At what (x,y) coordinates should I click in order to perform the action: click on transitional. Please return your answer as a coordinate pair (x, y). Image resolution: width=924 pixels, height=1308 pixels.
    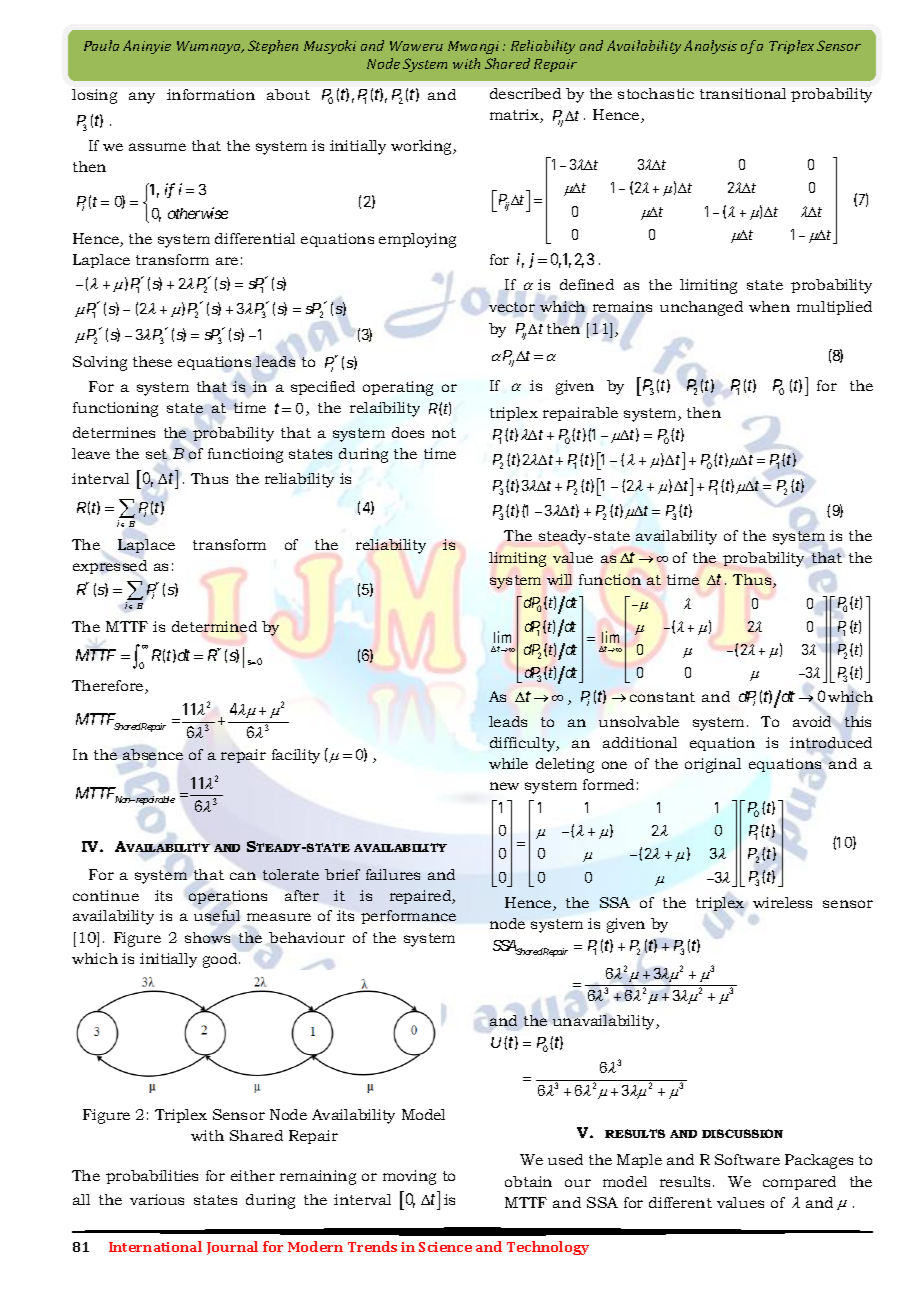
    Looking at the image, I should click on (743, 93).
